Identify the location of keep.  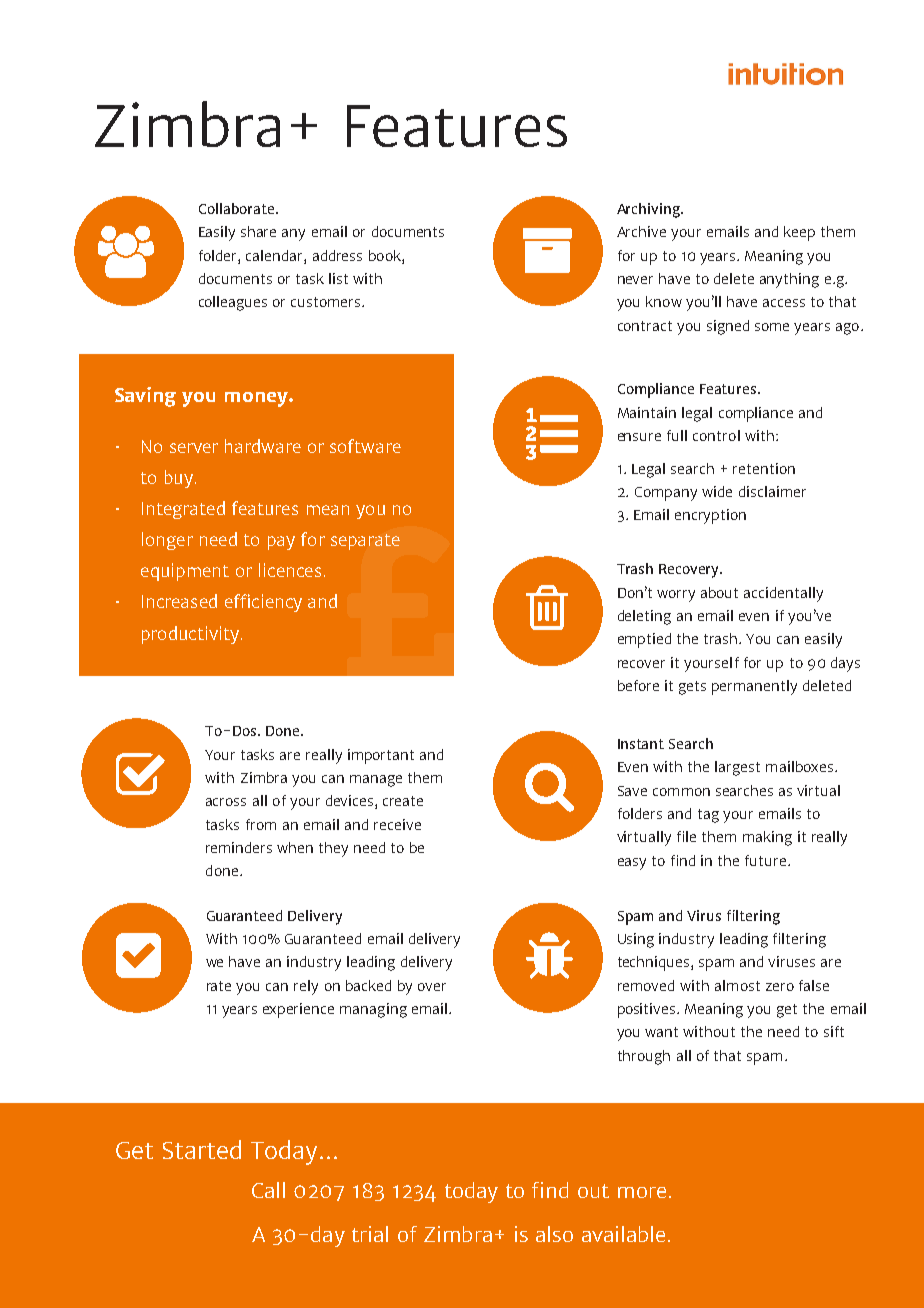
(799, 233).
